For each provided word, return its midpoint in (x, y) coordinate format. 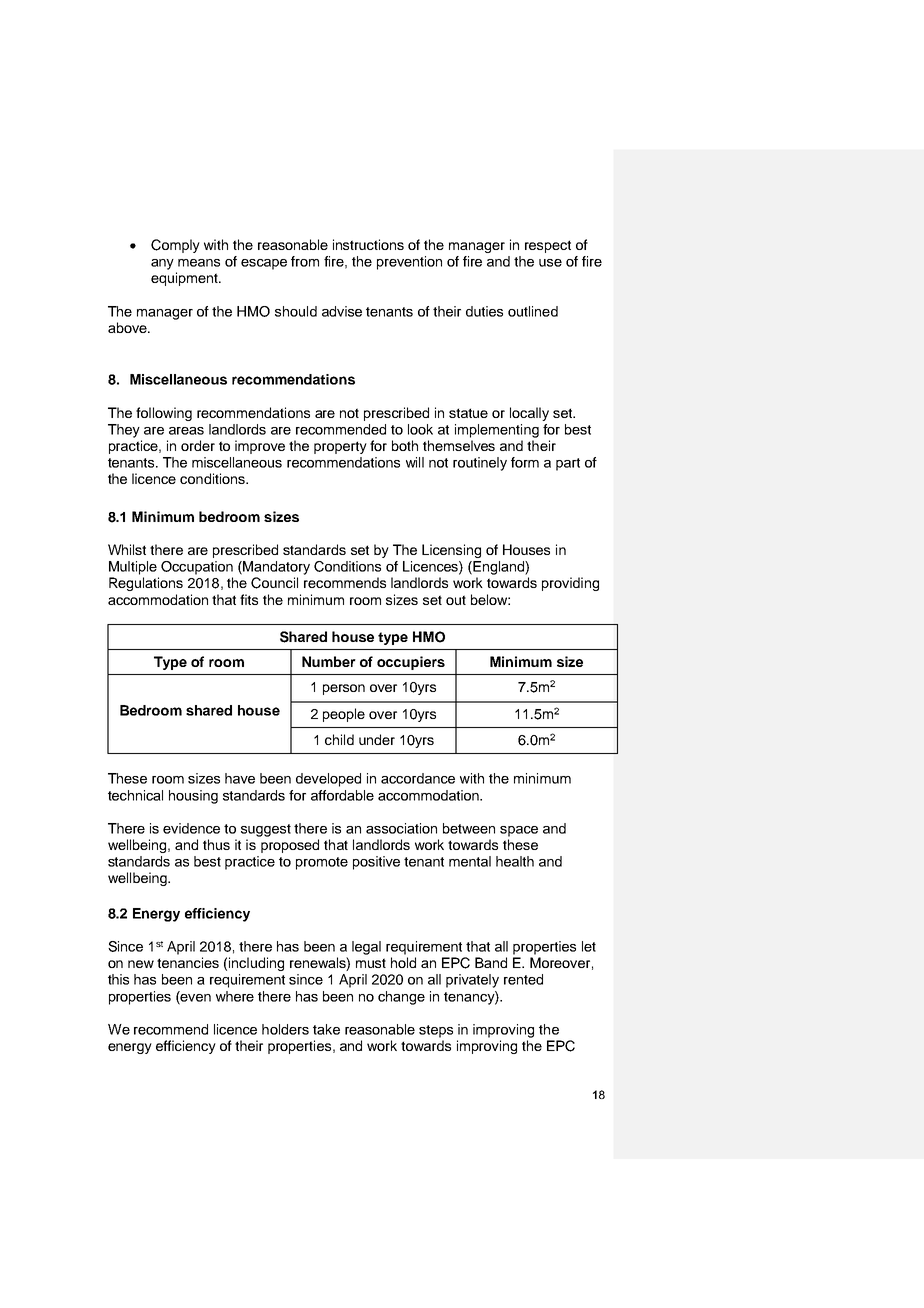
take (326, 1029)
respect (548, 246)
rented (523, 979)
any (162, 264)
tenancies (188, 962)
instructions (368, 244)
